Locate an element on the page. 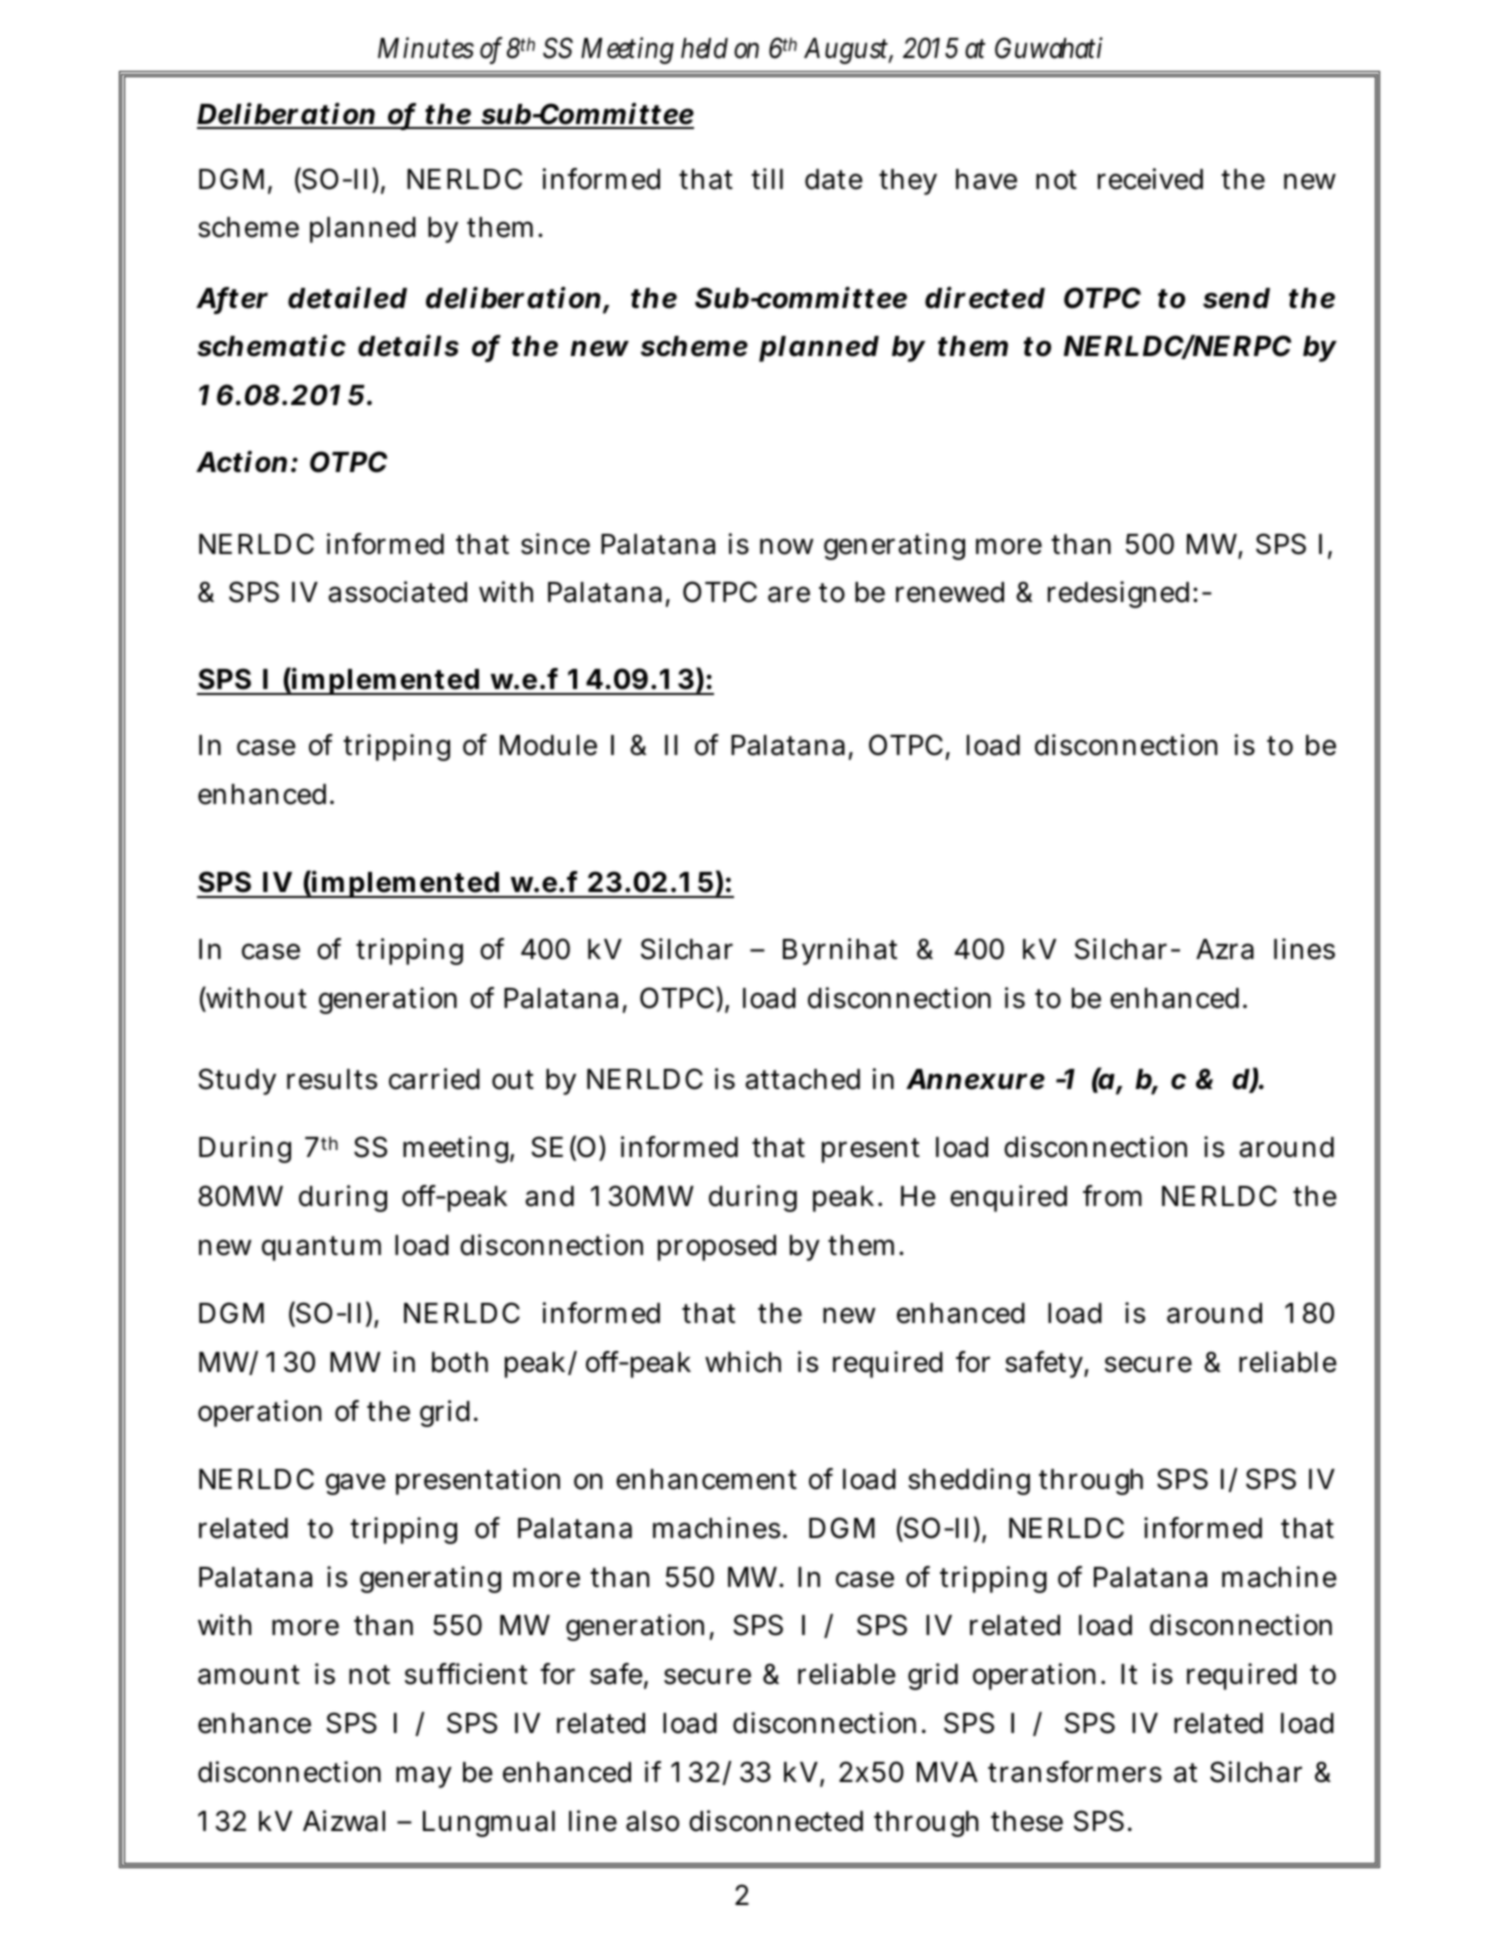 The height and width of the image is (1941, 1500). associated is located at coordinates (397, 592).
